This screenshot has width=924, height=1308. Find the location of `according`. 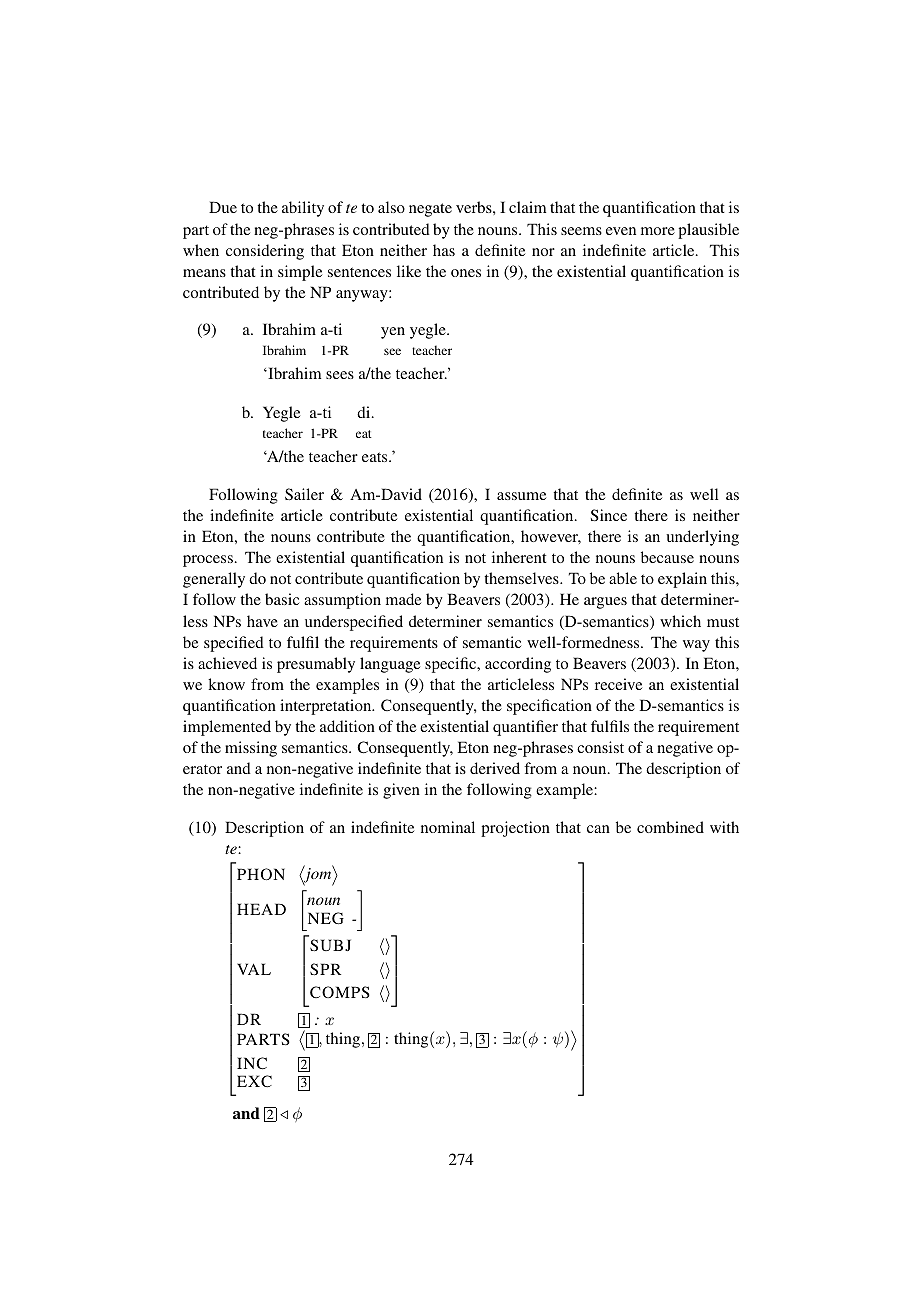

according is located at coordinates (518, 665).
